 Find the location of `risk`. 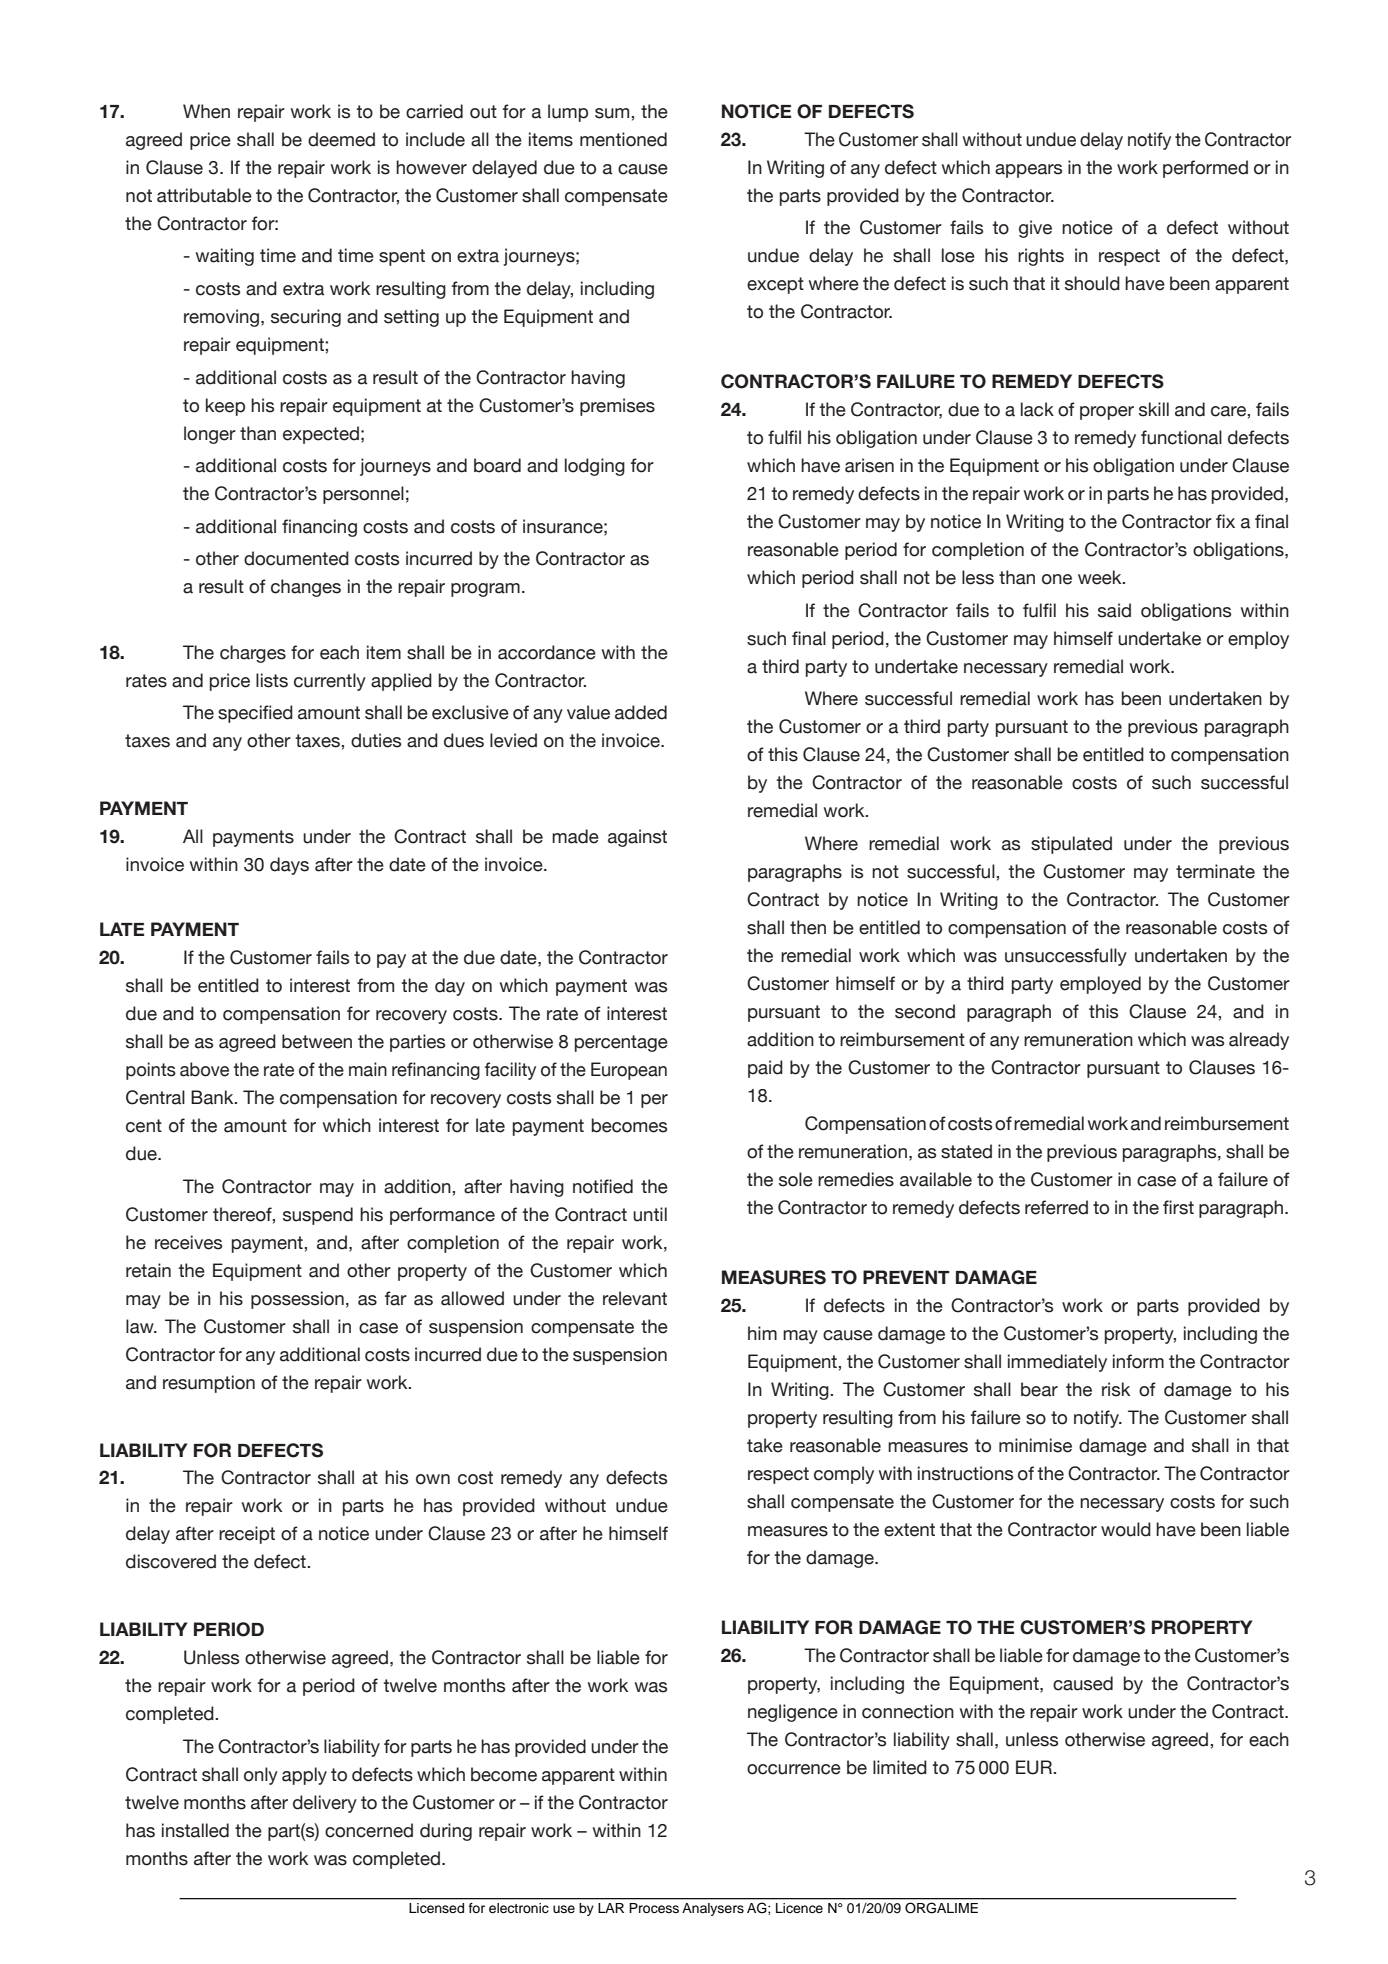

risk is located at coordinates (1116, 1389).
